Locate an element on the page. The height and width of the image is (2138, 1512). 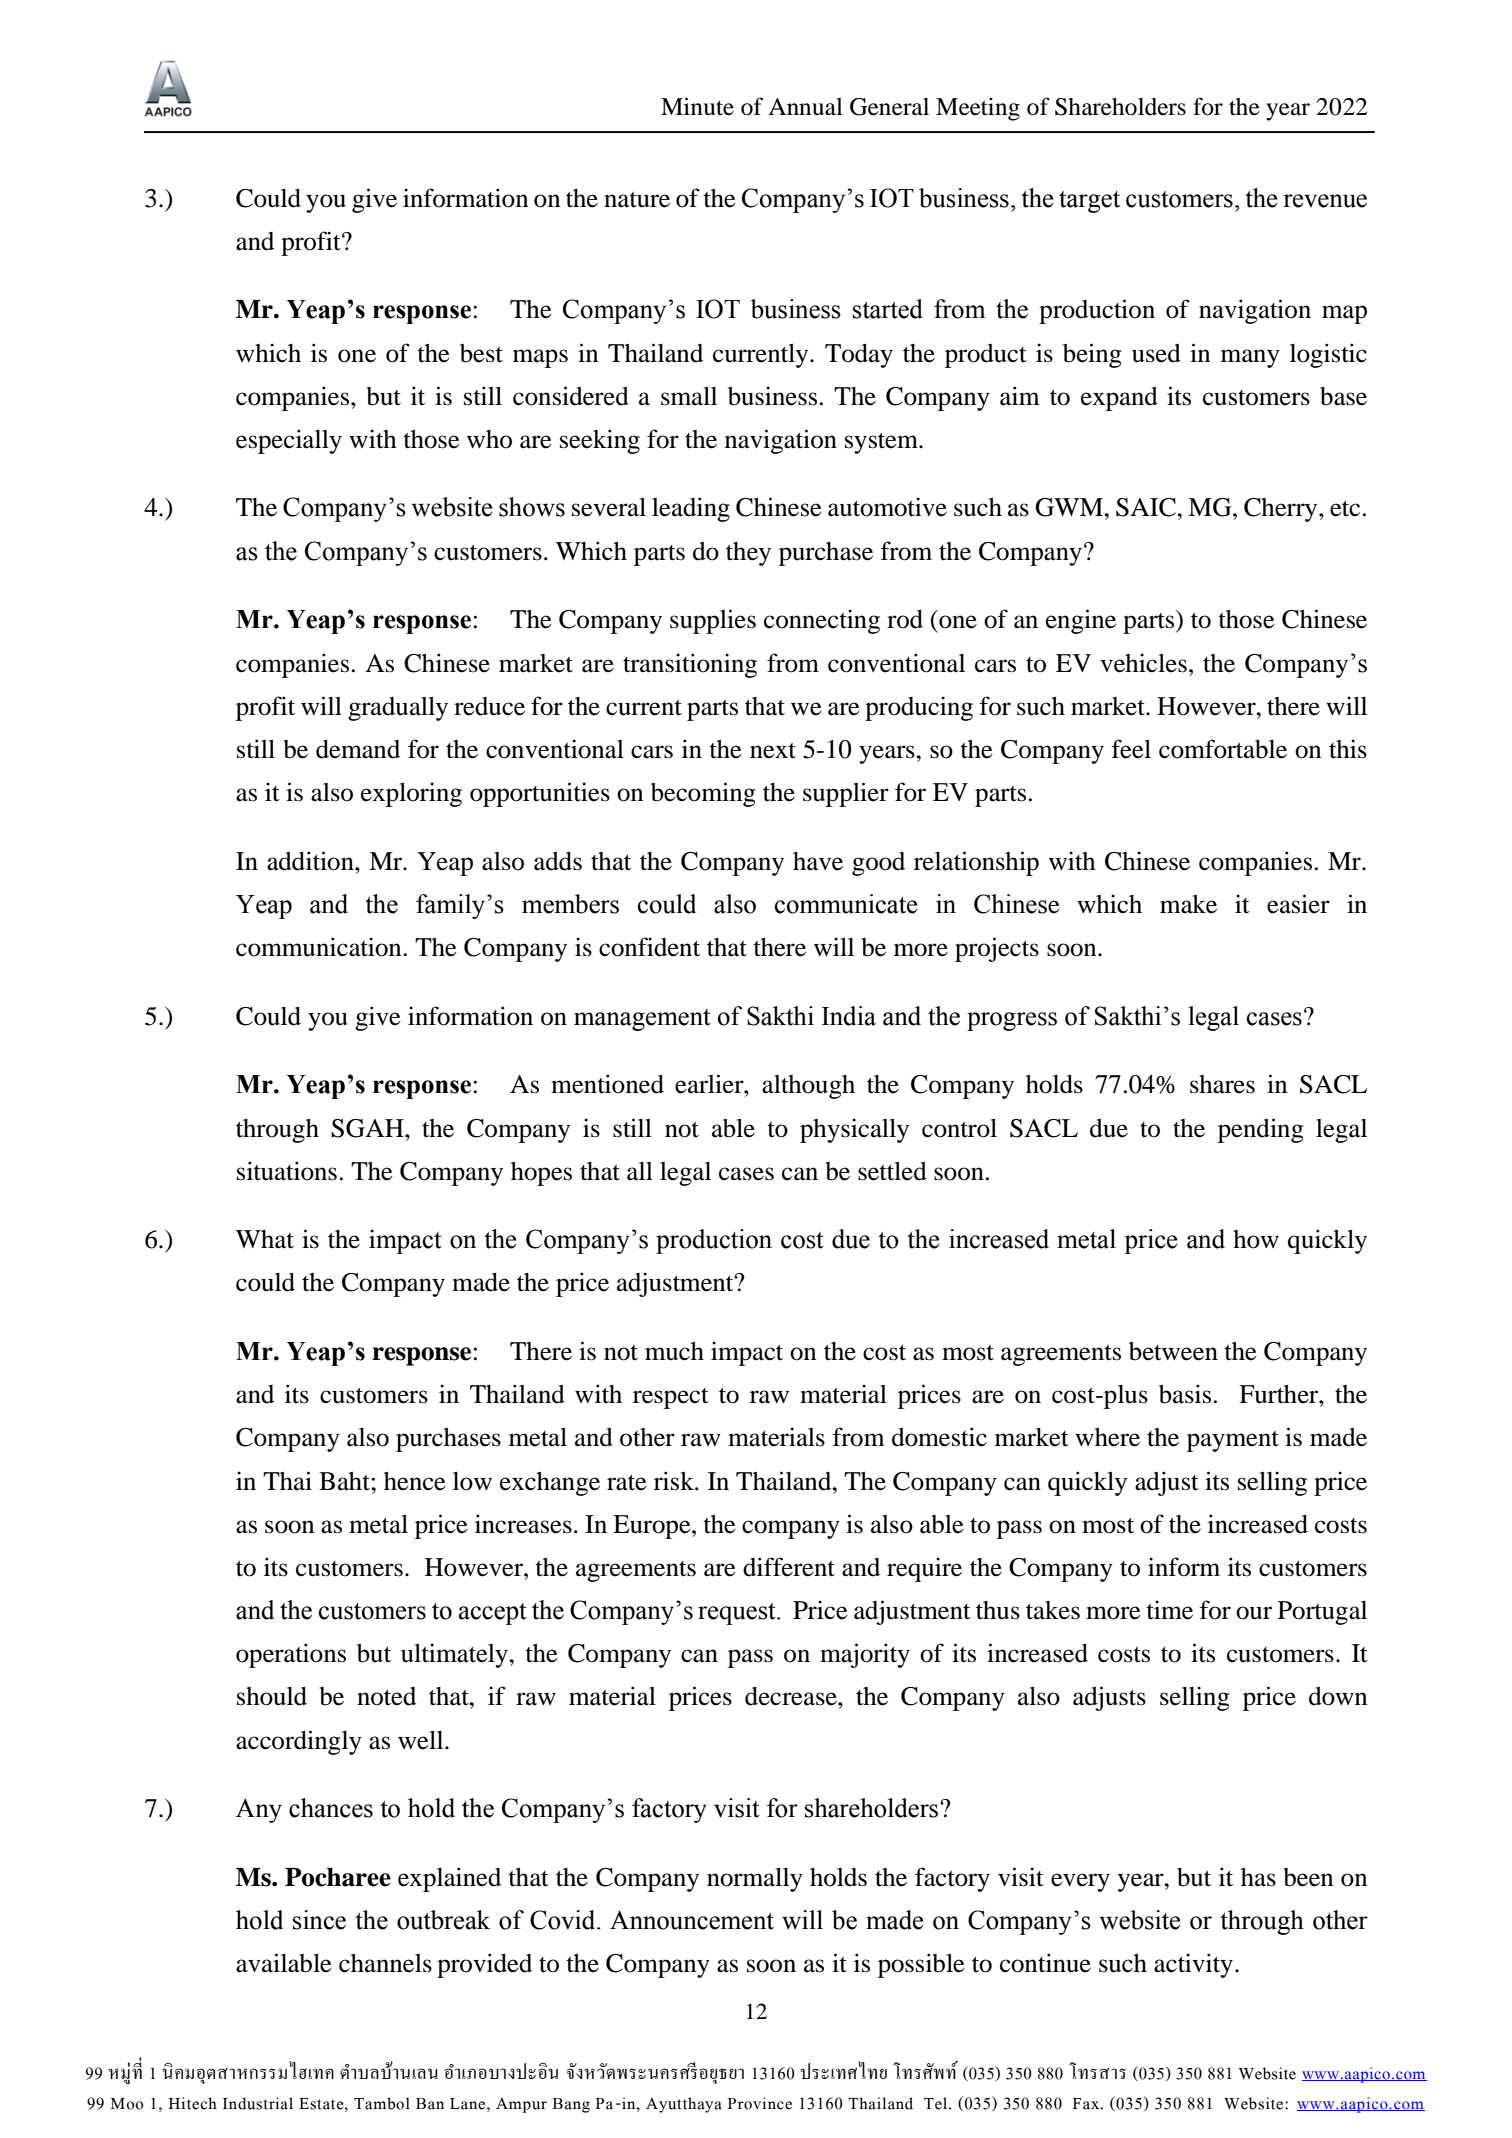
shares is located at coordinates (1222, 1084).
